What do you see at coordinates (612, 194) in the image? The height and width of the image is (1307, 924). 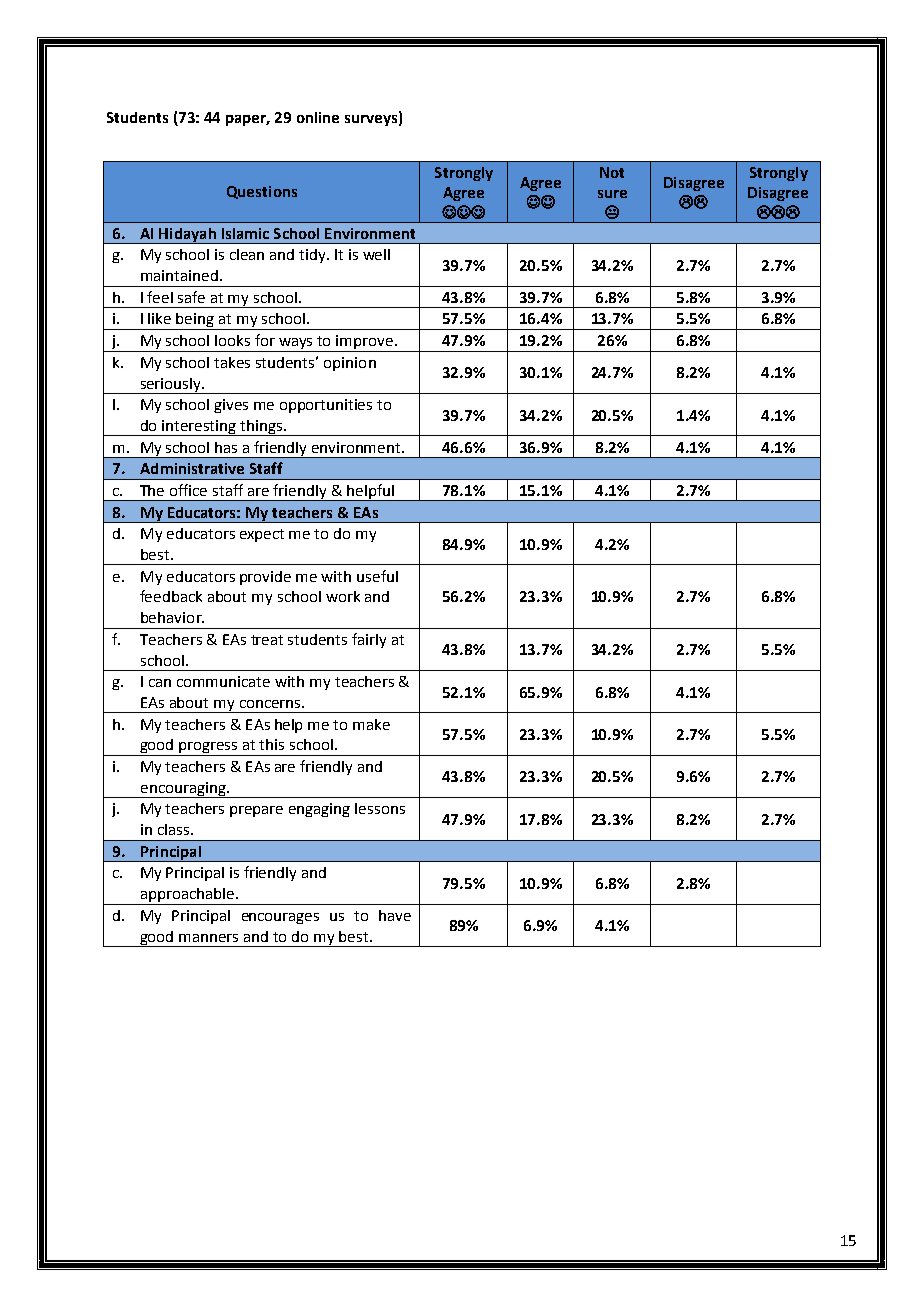 I see `sure` at bounding box center [612, 194].
